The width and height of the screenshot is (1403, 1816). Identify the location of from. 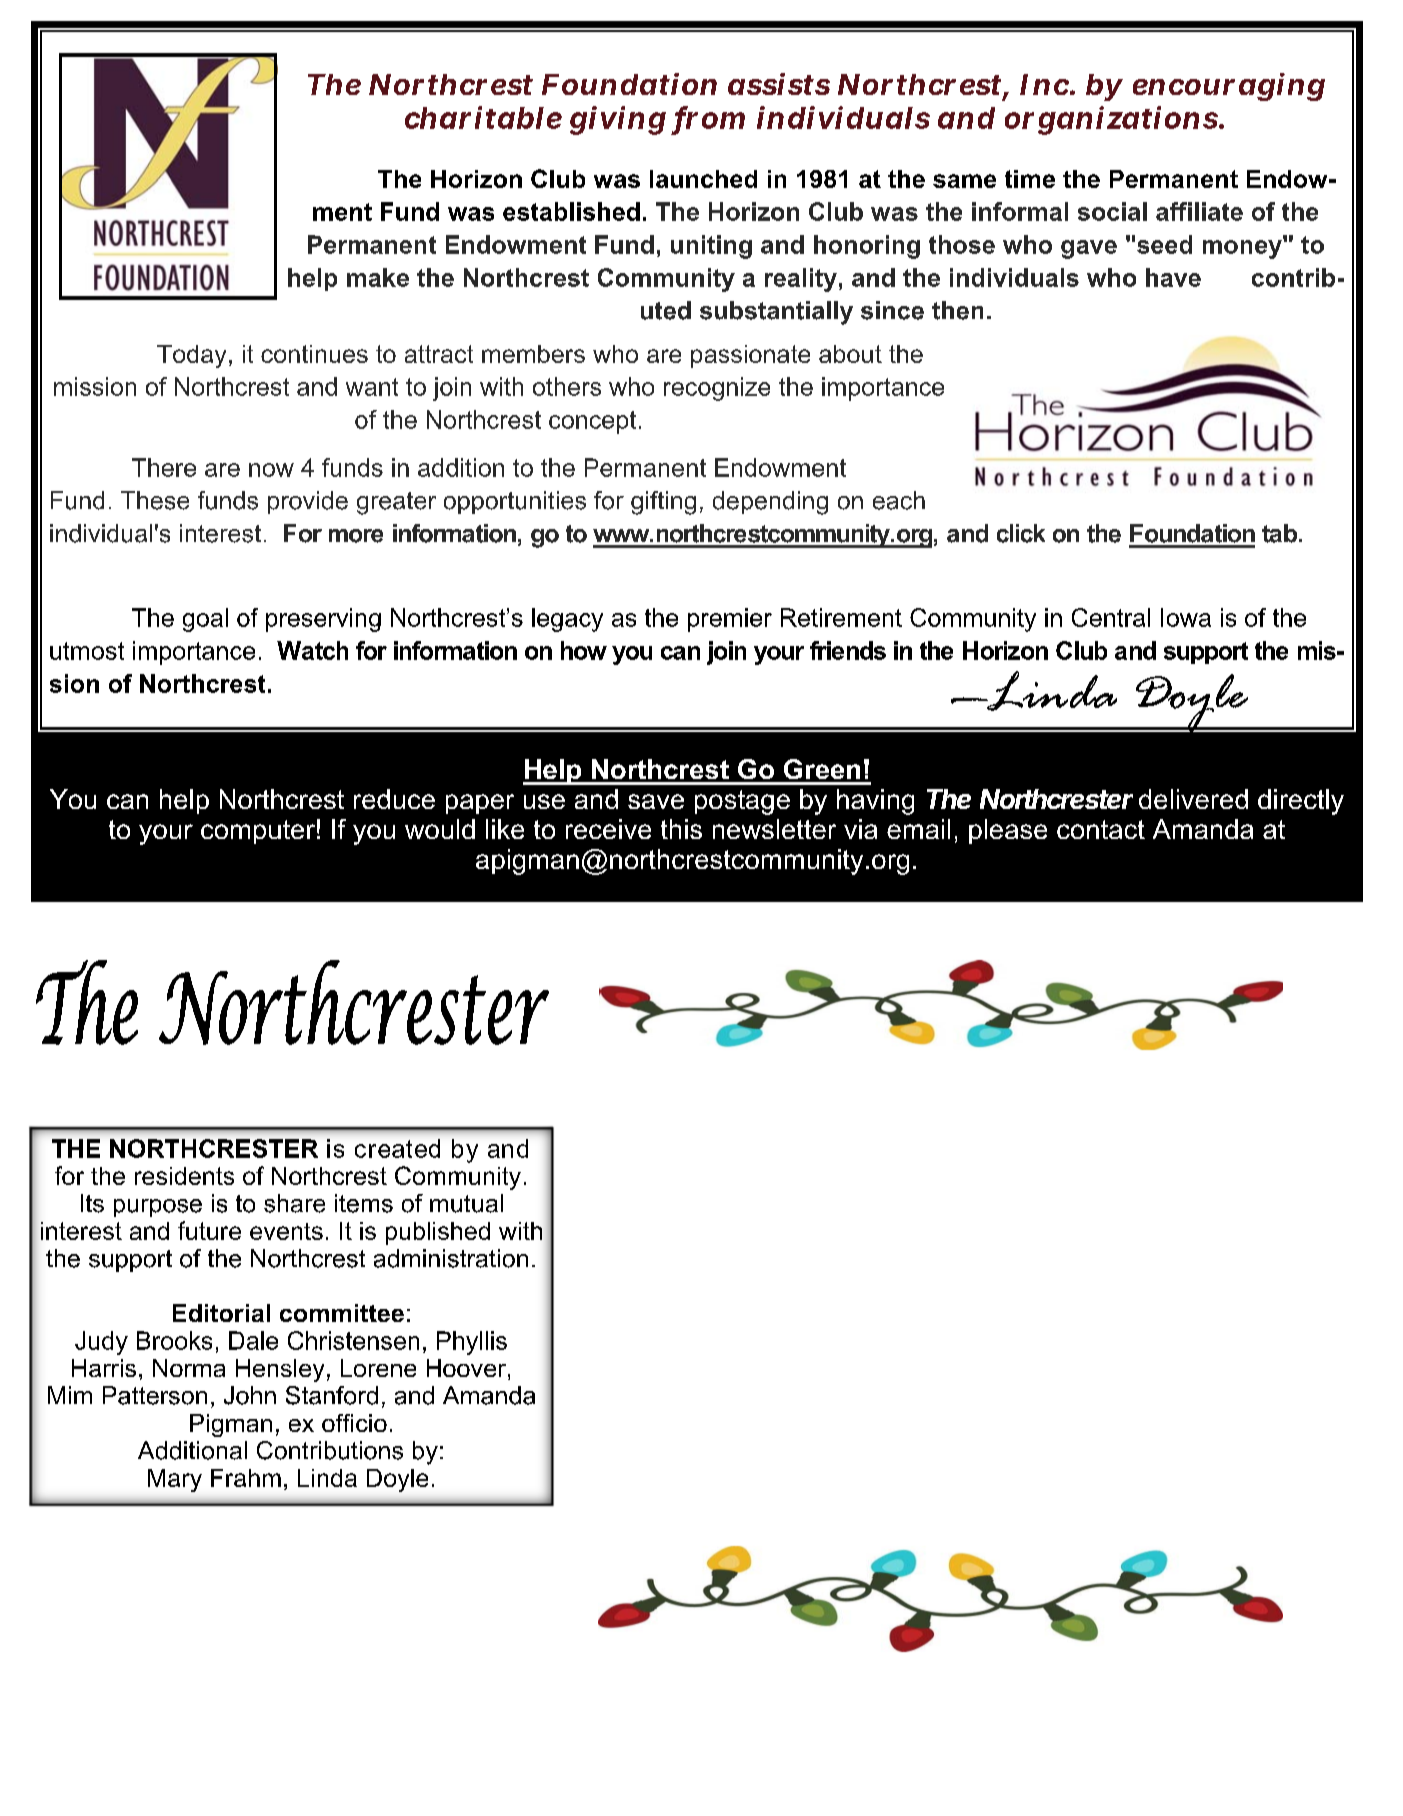
(710, 118).
